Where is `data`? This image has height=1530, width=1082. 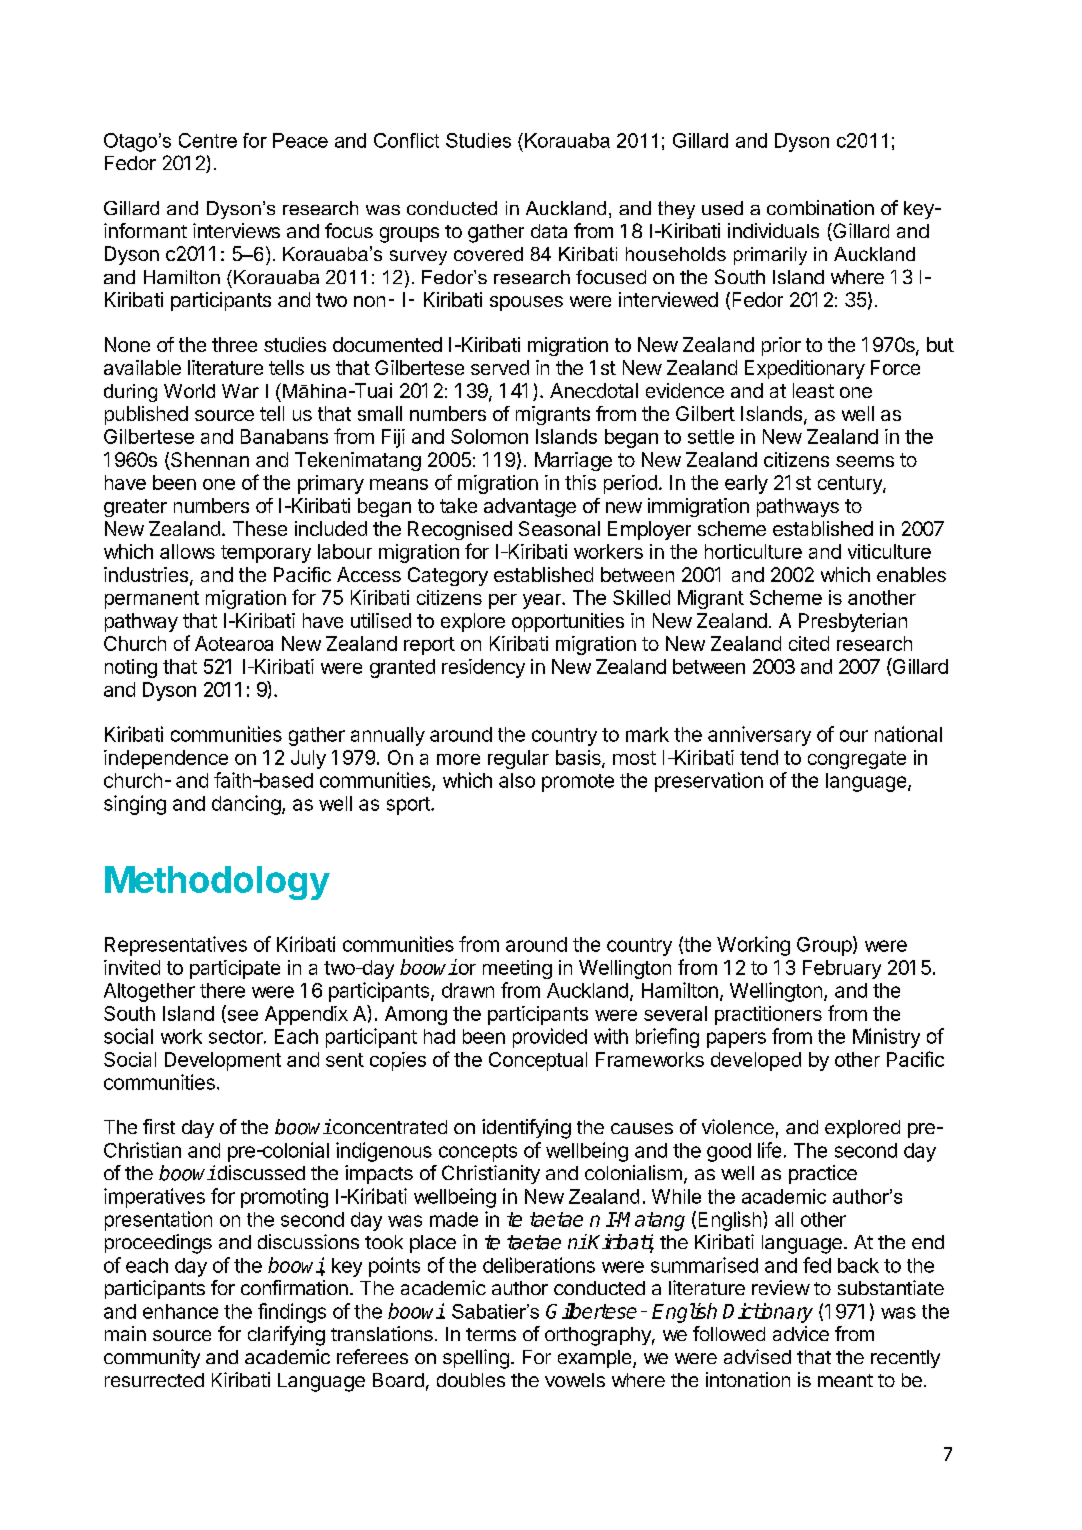
data is located at coordinates (549, 231).
